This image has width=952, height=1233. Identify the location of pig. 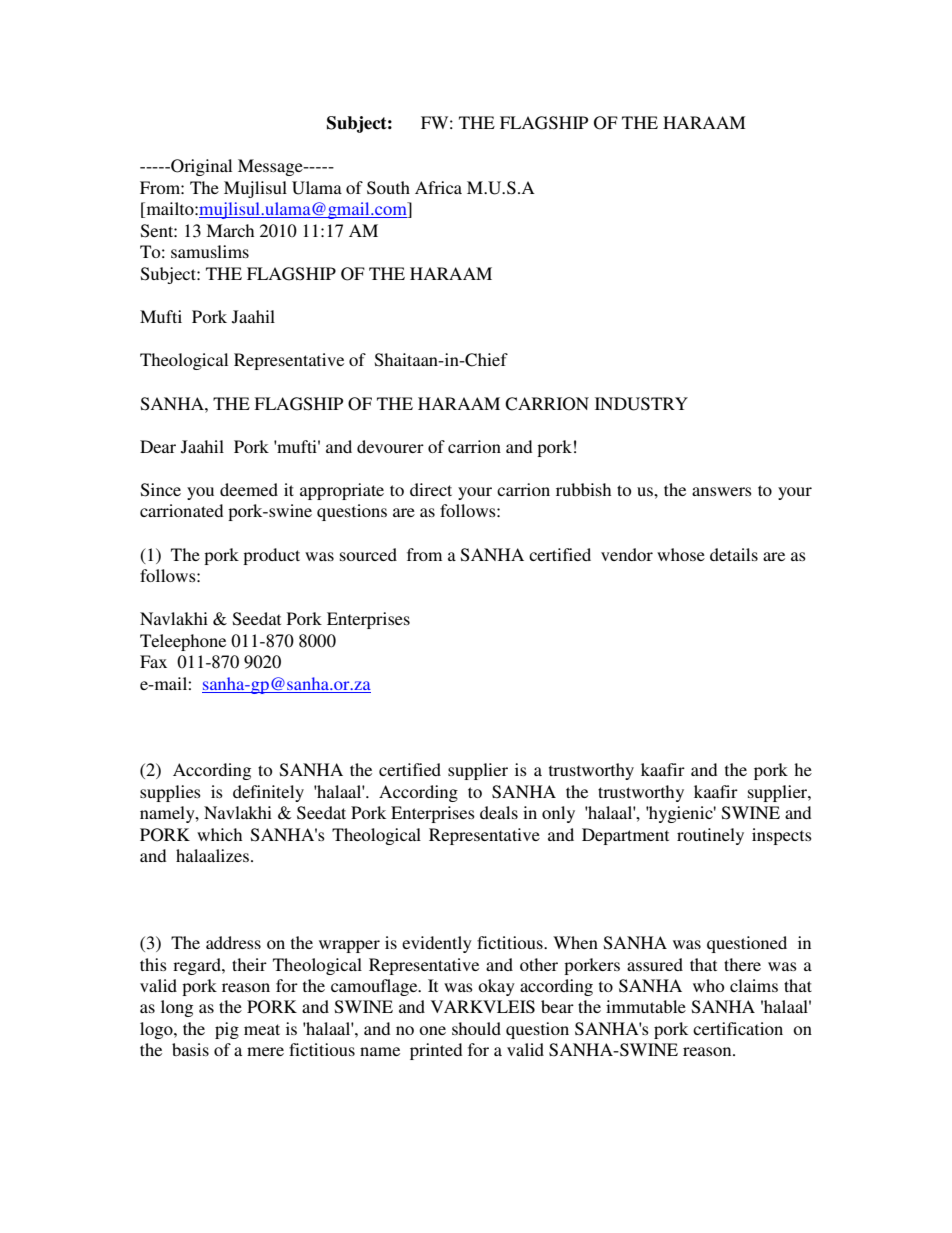
(227, 1030).
